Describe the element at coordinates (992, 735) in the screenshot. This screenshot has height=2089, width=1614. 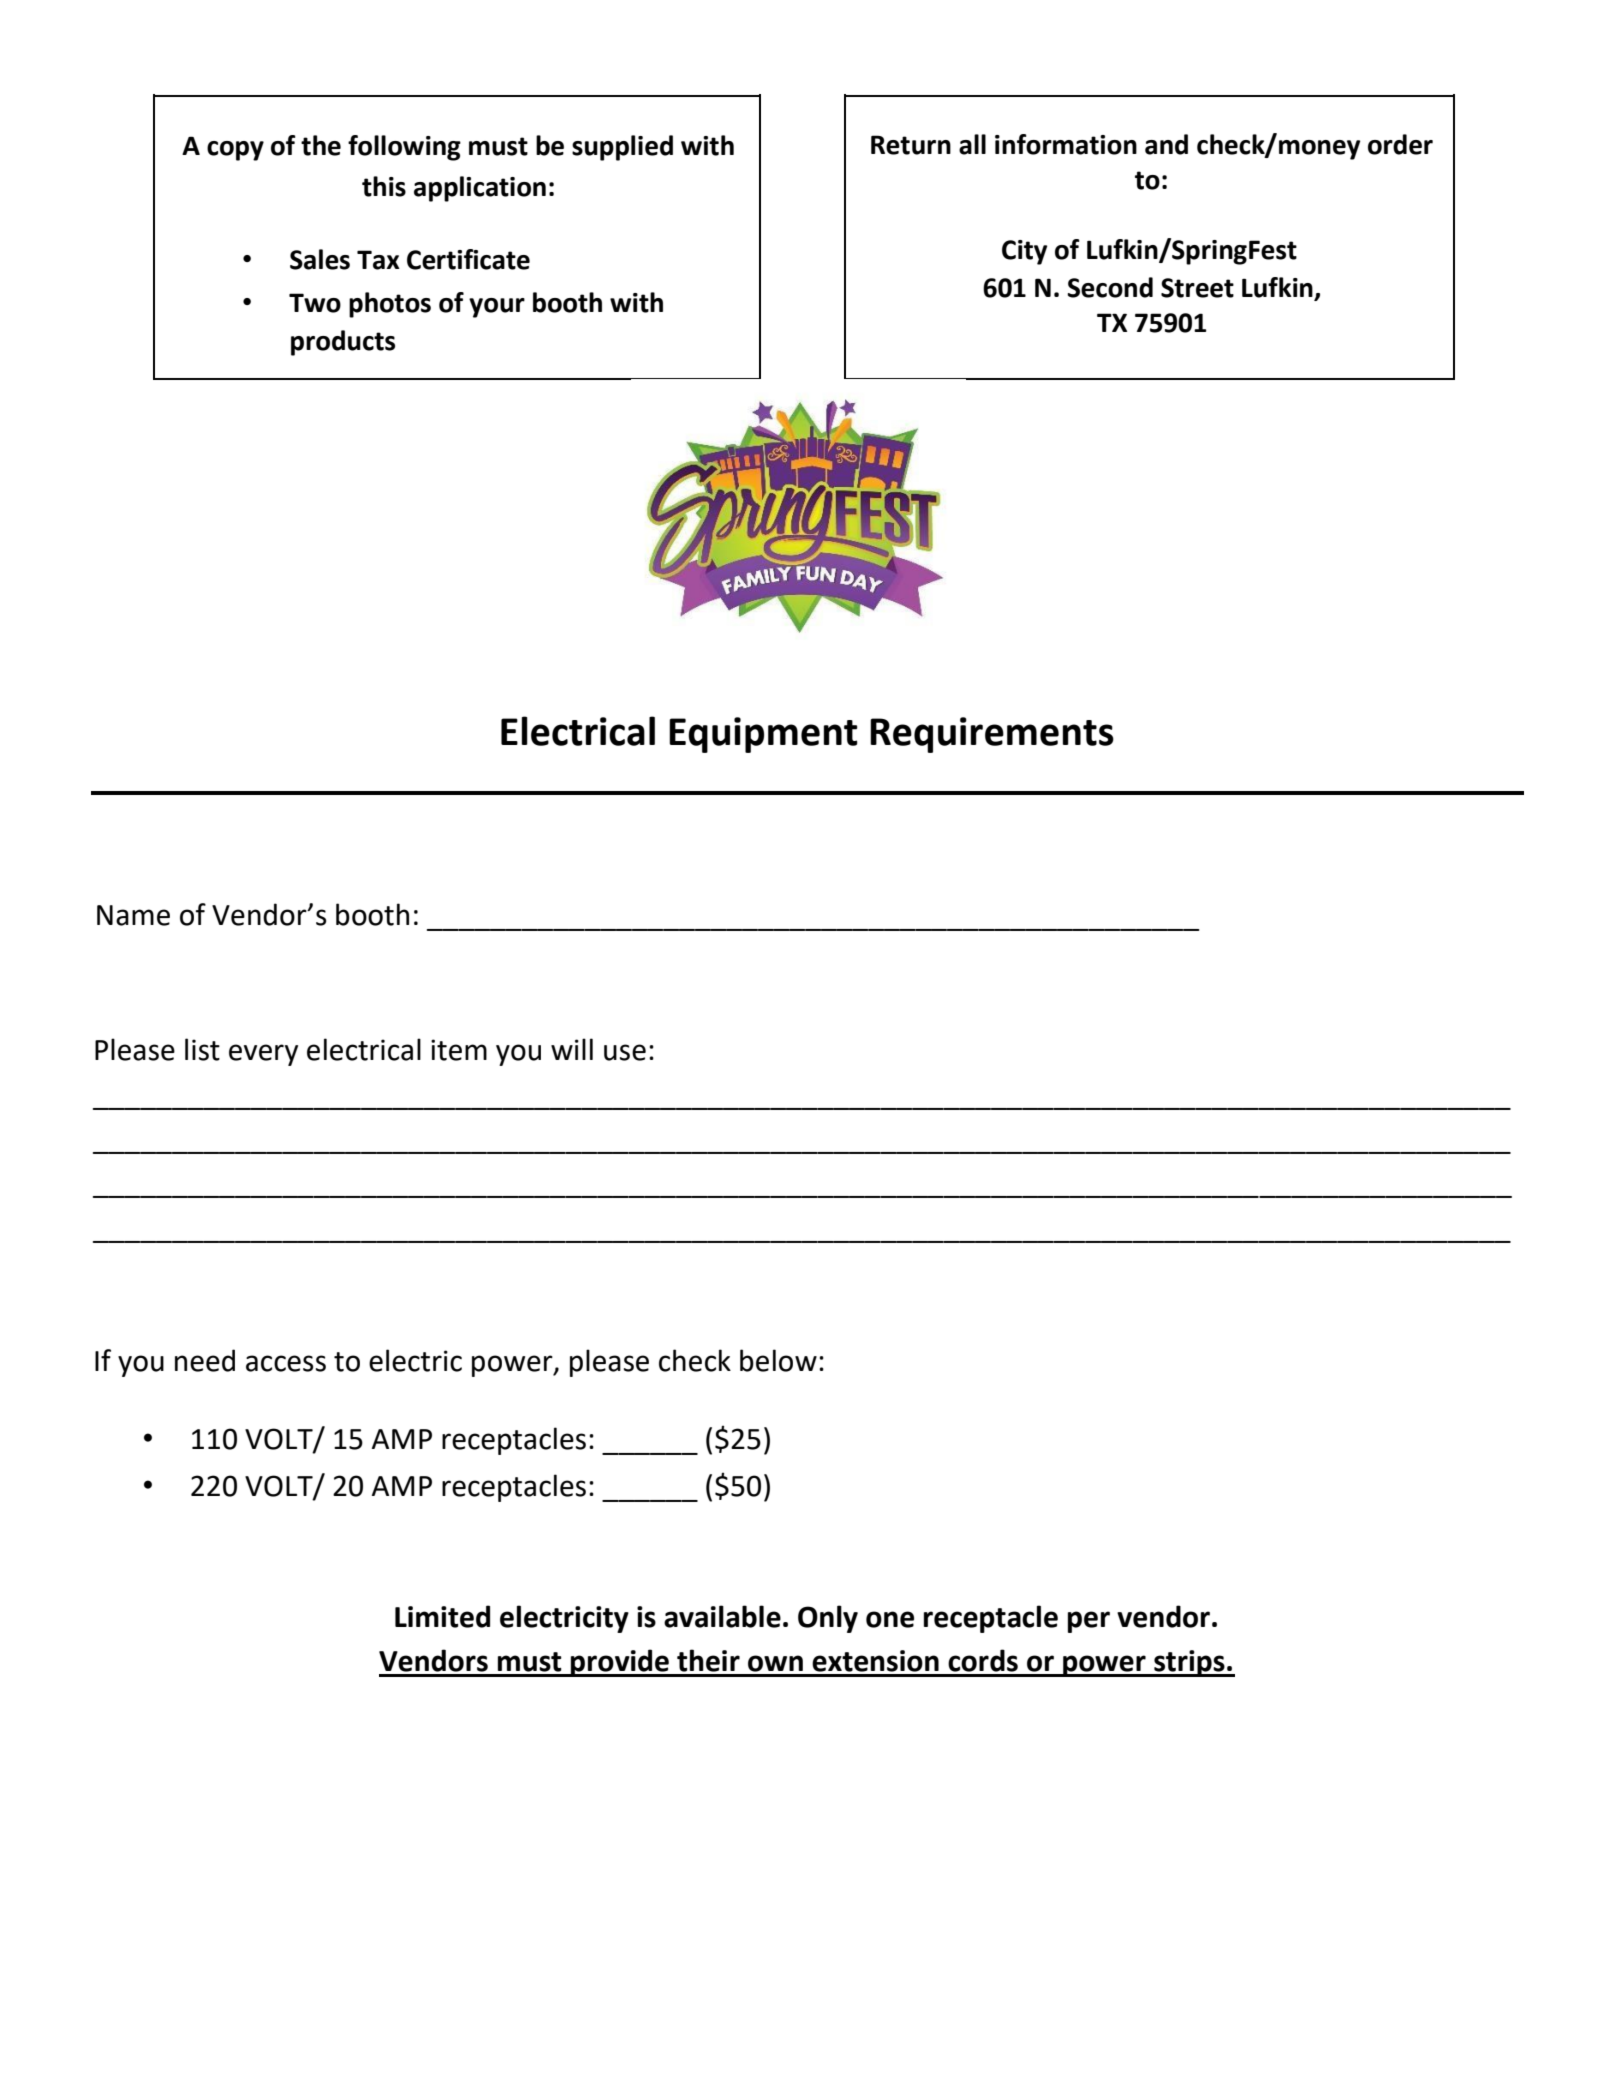
I see `Requirements` at that location.
